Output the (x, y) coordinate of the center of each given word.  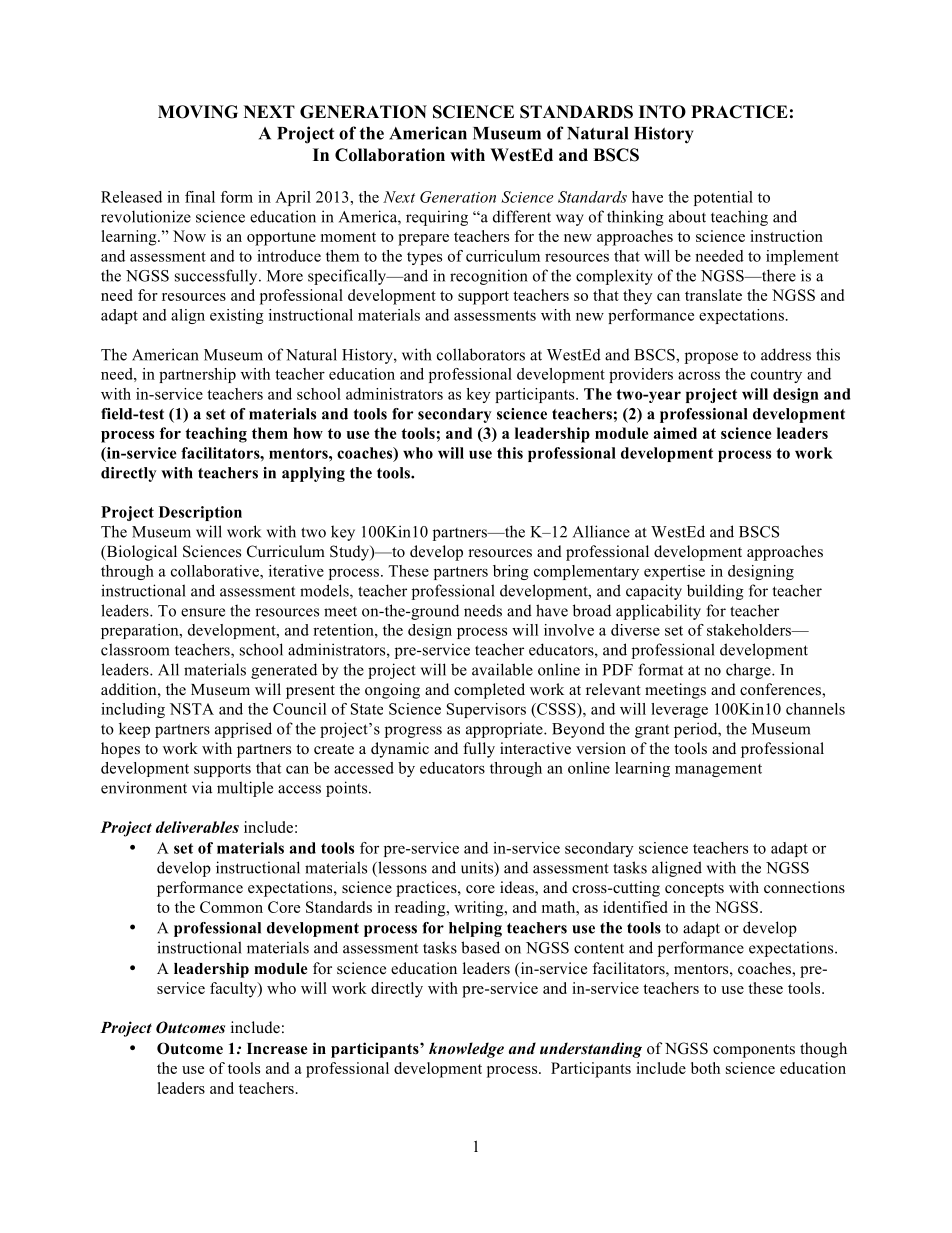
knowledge (466, 1050)
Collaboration (390, 155)
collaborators (481, 354)
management (718, 770)
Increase (277, 1049)
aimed (675, 433)
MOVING (198, 112)
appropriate (505, 730)
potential (723, 198)
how (308, 433)
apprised (243, 730)
